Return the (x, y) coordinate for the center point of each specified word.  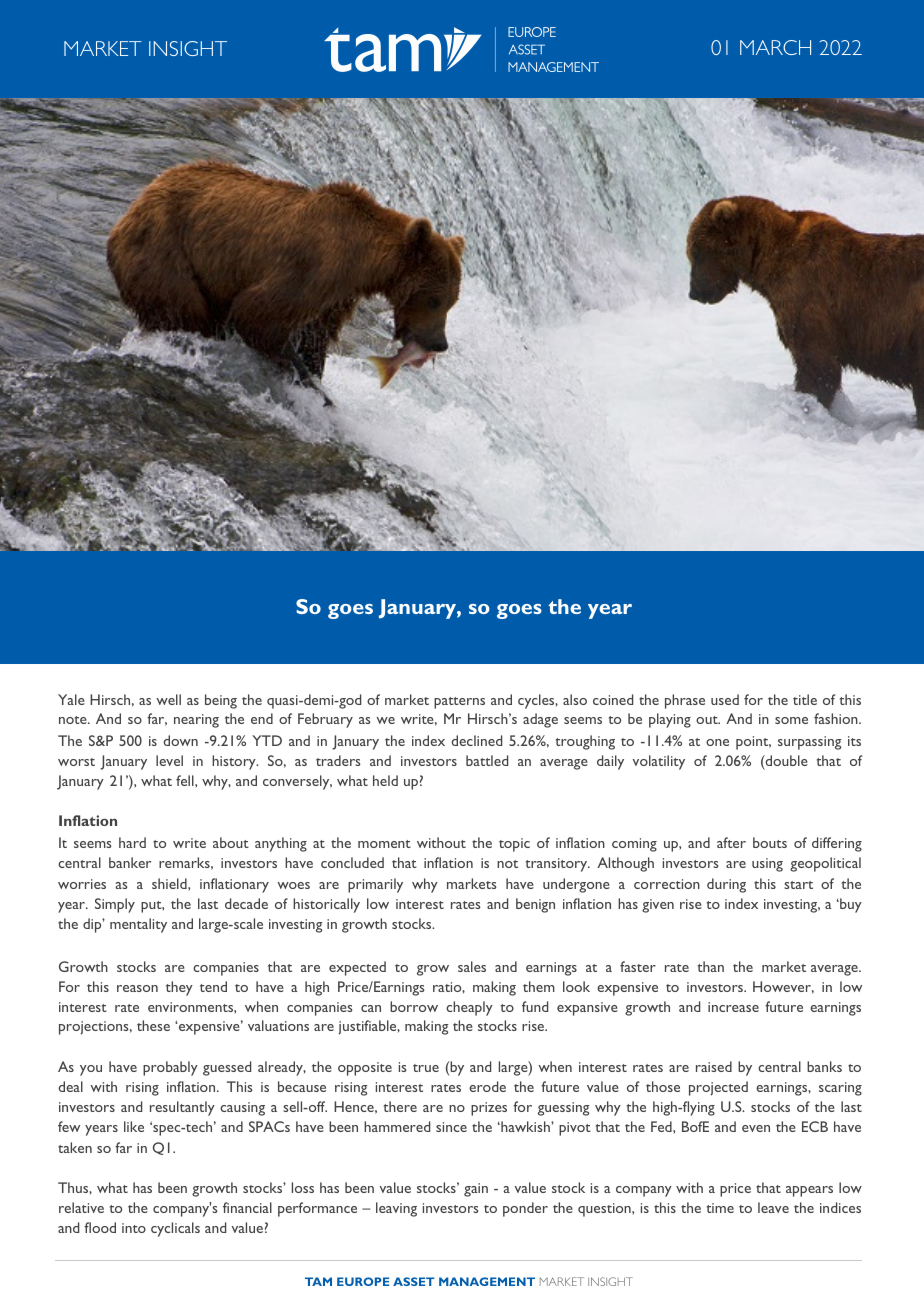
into (134, 1228)
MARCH (775, 47)
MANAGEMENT (487, 1281)
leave (773, 1207)
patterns (459, 703)
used (725, 699)
